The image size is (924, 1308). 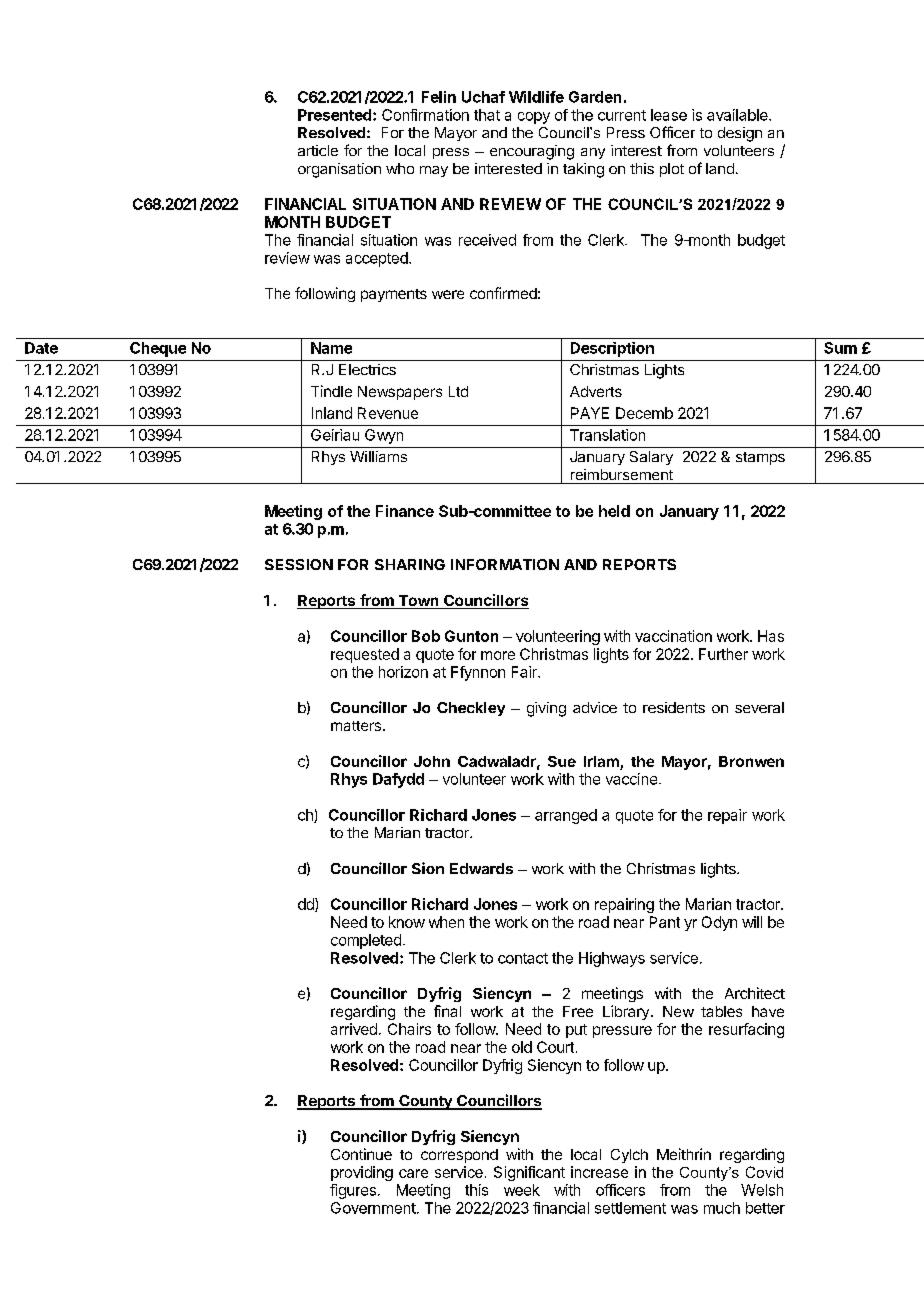 What do you see at coordinates (353, 1191) in the screenshot?
I see `figures` at bounding box center [353, 1191].
